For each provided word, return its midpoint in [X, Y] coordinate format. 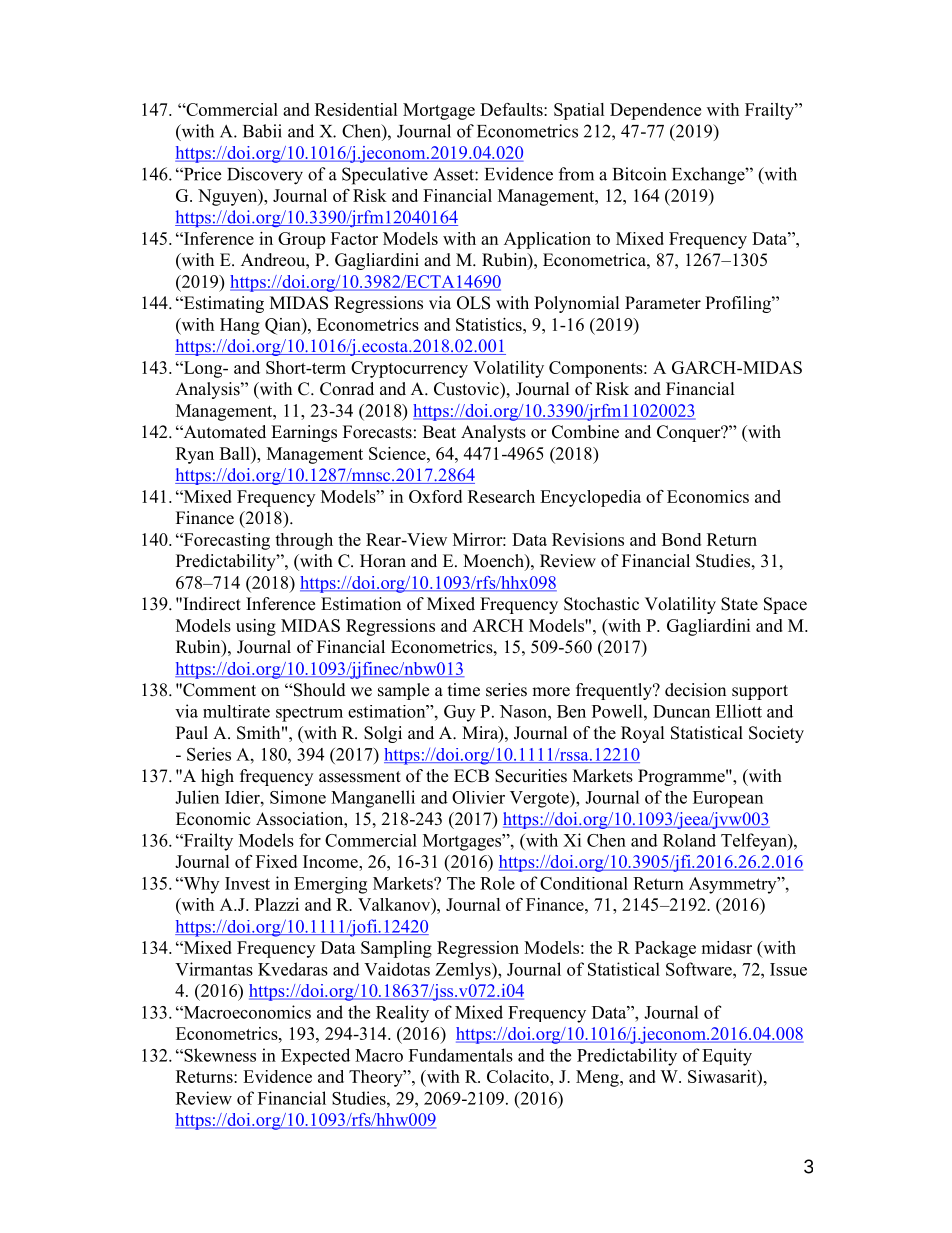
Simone [298, 797]
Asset [454, 174]
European [728, 799]
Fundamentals [461, 1055]
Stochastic [601, 604]
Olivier [478, 797]
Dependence [655, 111]
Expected [315, 1056]
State [739, 604]
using [256, 627]
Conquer [690, 433]
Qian [284, 326]
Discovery [265, 176]
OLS [473, 303]
